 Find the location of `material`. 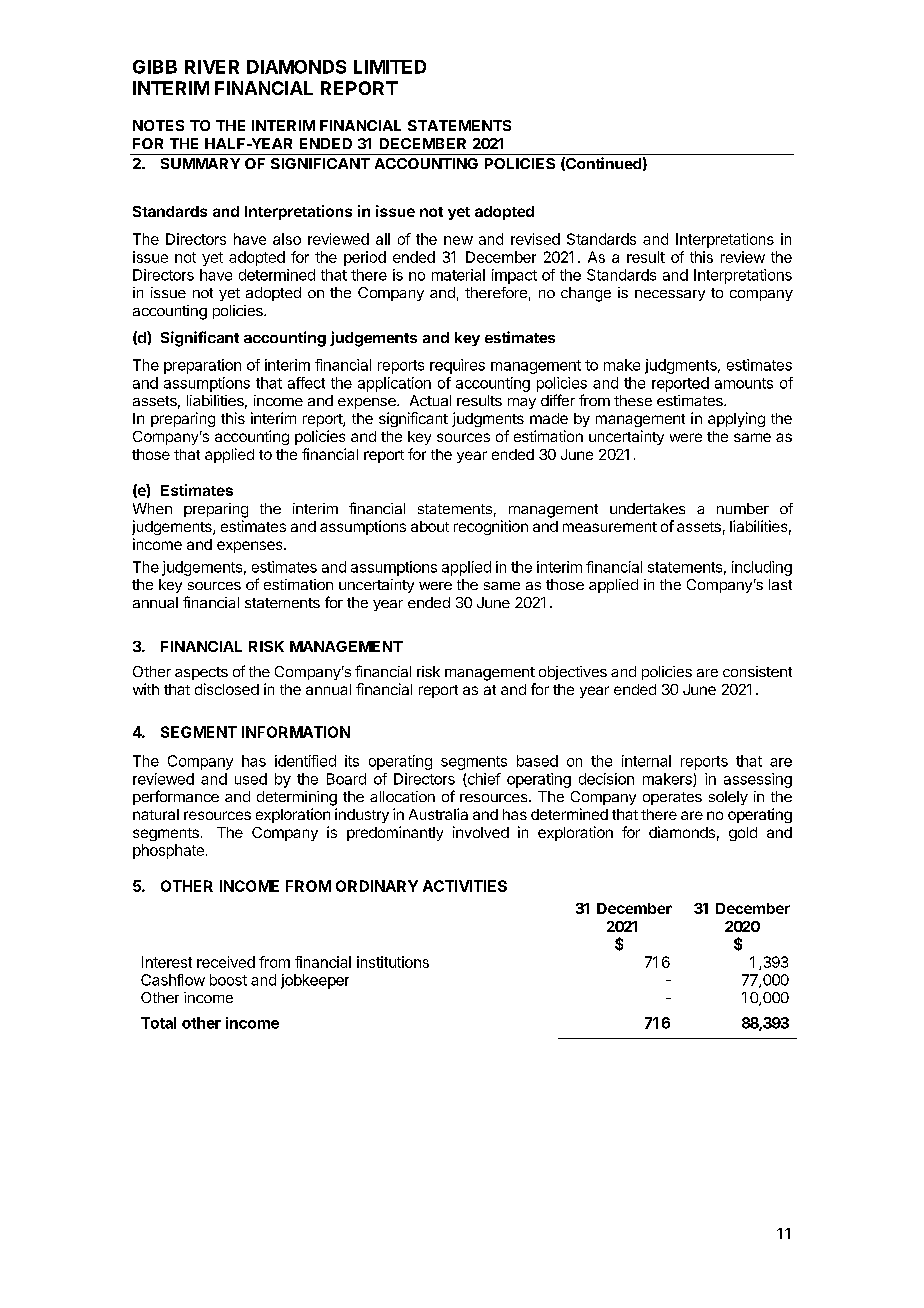

material is located at coordinates (458, 275).
